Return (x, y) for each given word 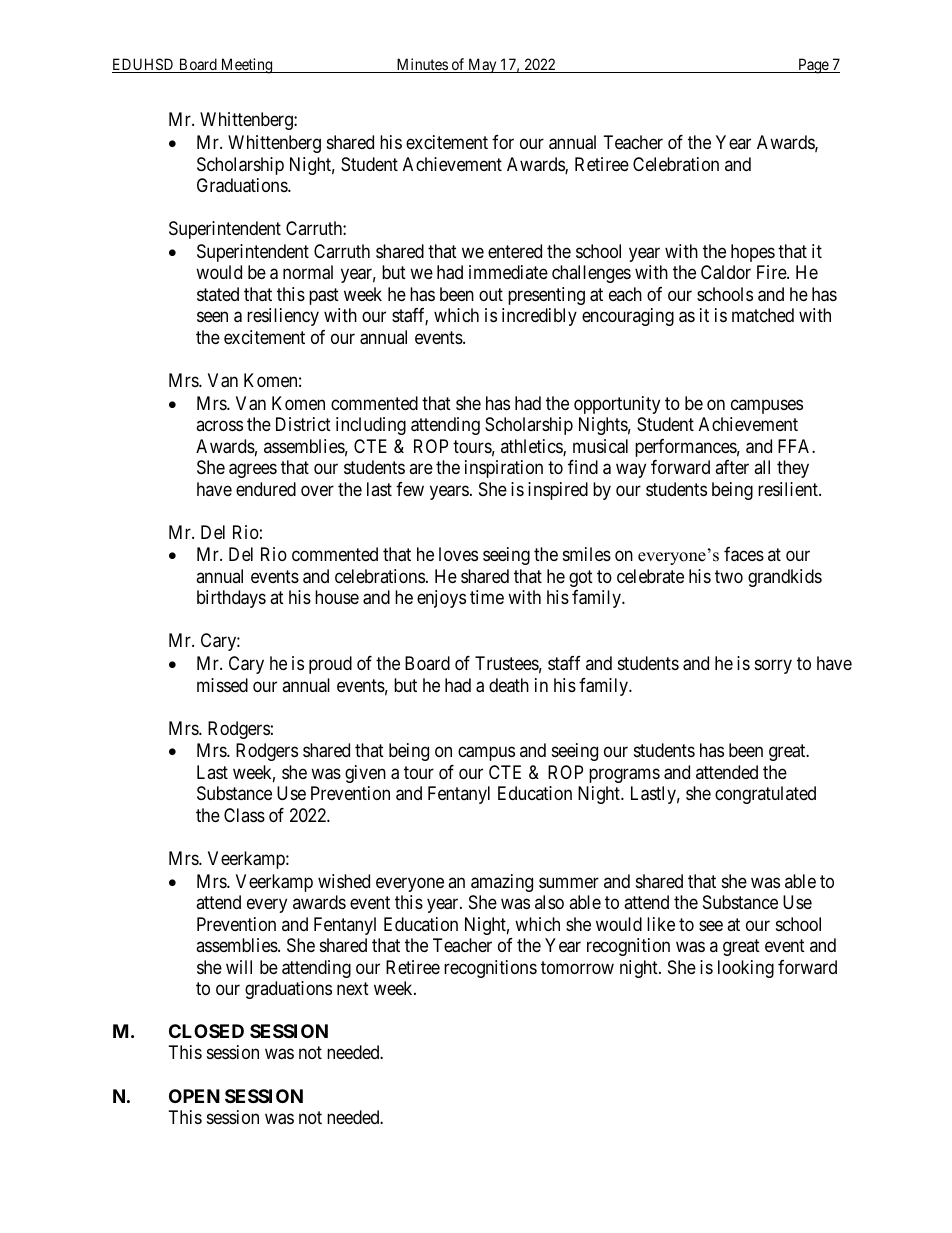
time (487, 597)
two (729, 576)
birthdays (231, 599)
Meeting (247, 66)
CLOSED (206, 1031)
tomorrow (577, 967)
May (482, 65)
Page (813, 66)
